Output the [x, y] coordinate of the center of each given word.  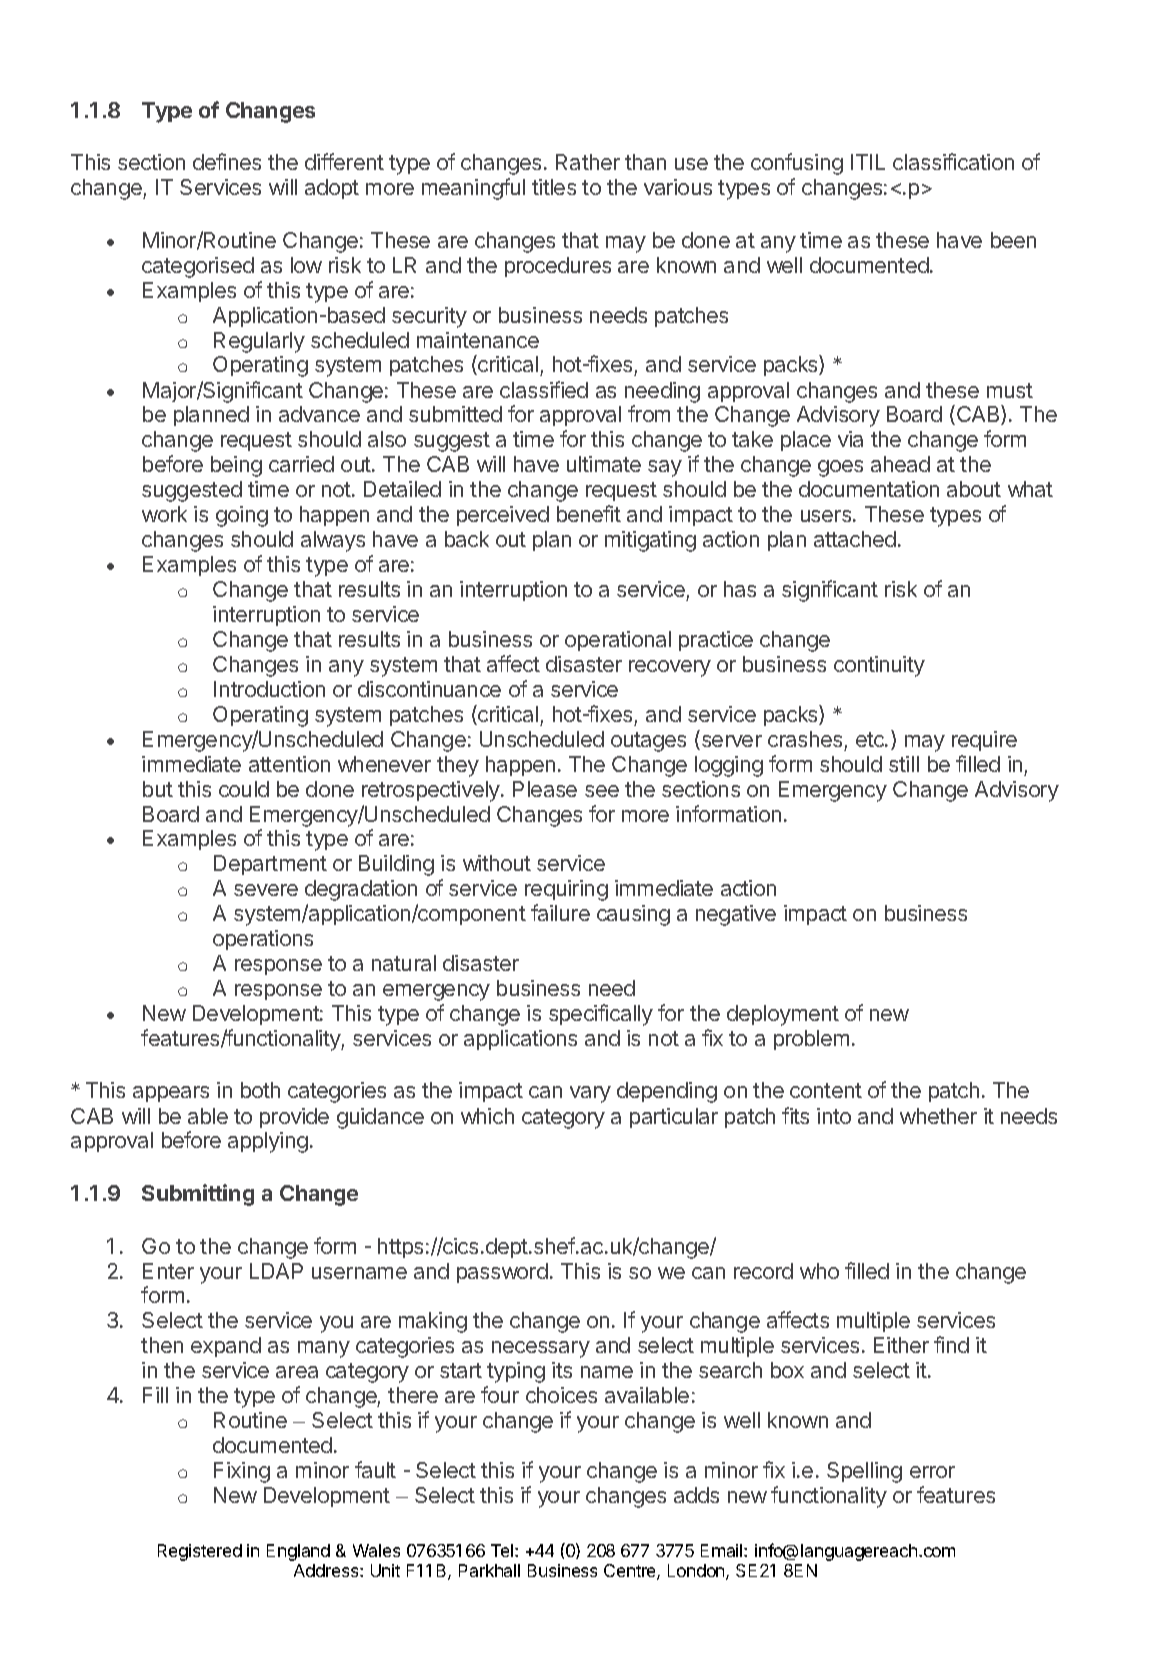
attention [289, 764]
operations [263, 940]
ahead [900, 464]
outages [648, 742]
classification [953, 161]
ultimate [604, 464]
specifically [601, 1015]
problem [811, 1040]
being [236, 466]
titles [554, 187]
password [502, 1273]
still [904, 764]
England [298, 1552]
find [951, 1344]
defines [227, 161]
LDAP [276, 1271]
